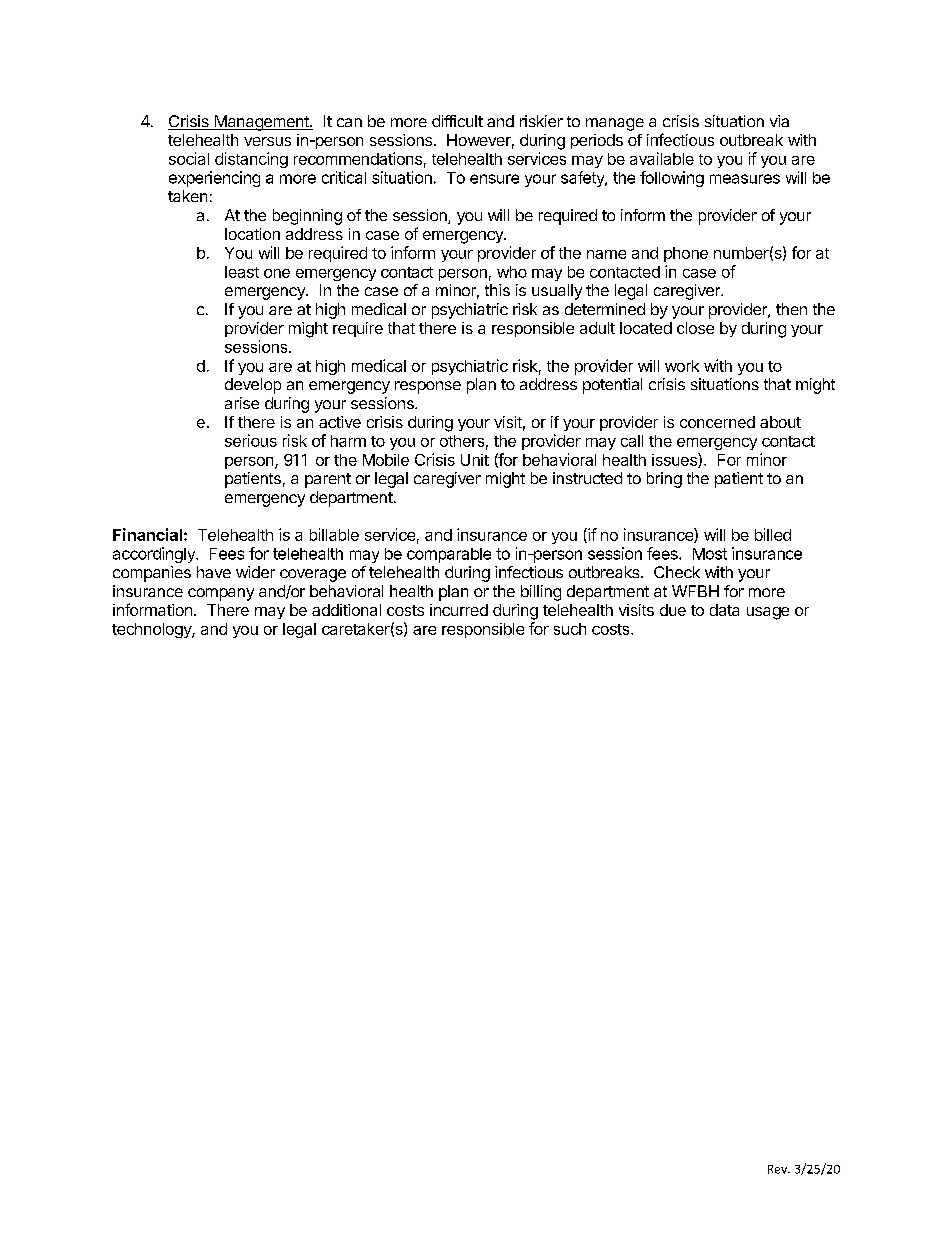 This image has height=1233, width=952. What do you see at coordinates (251, 440) in the image?
I see `serious` at bounding box center [251, 440].
